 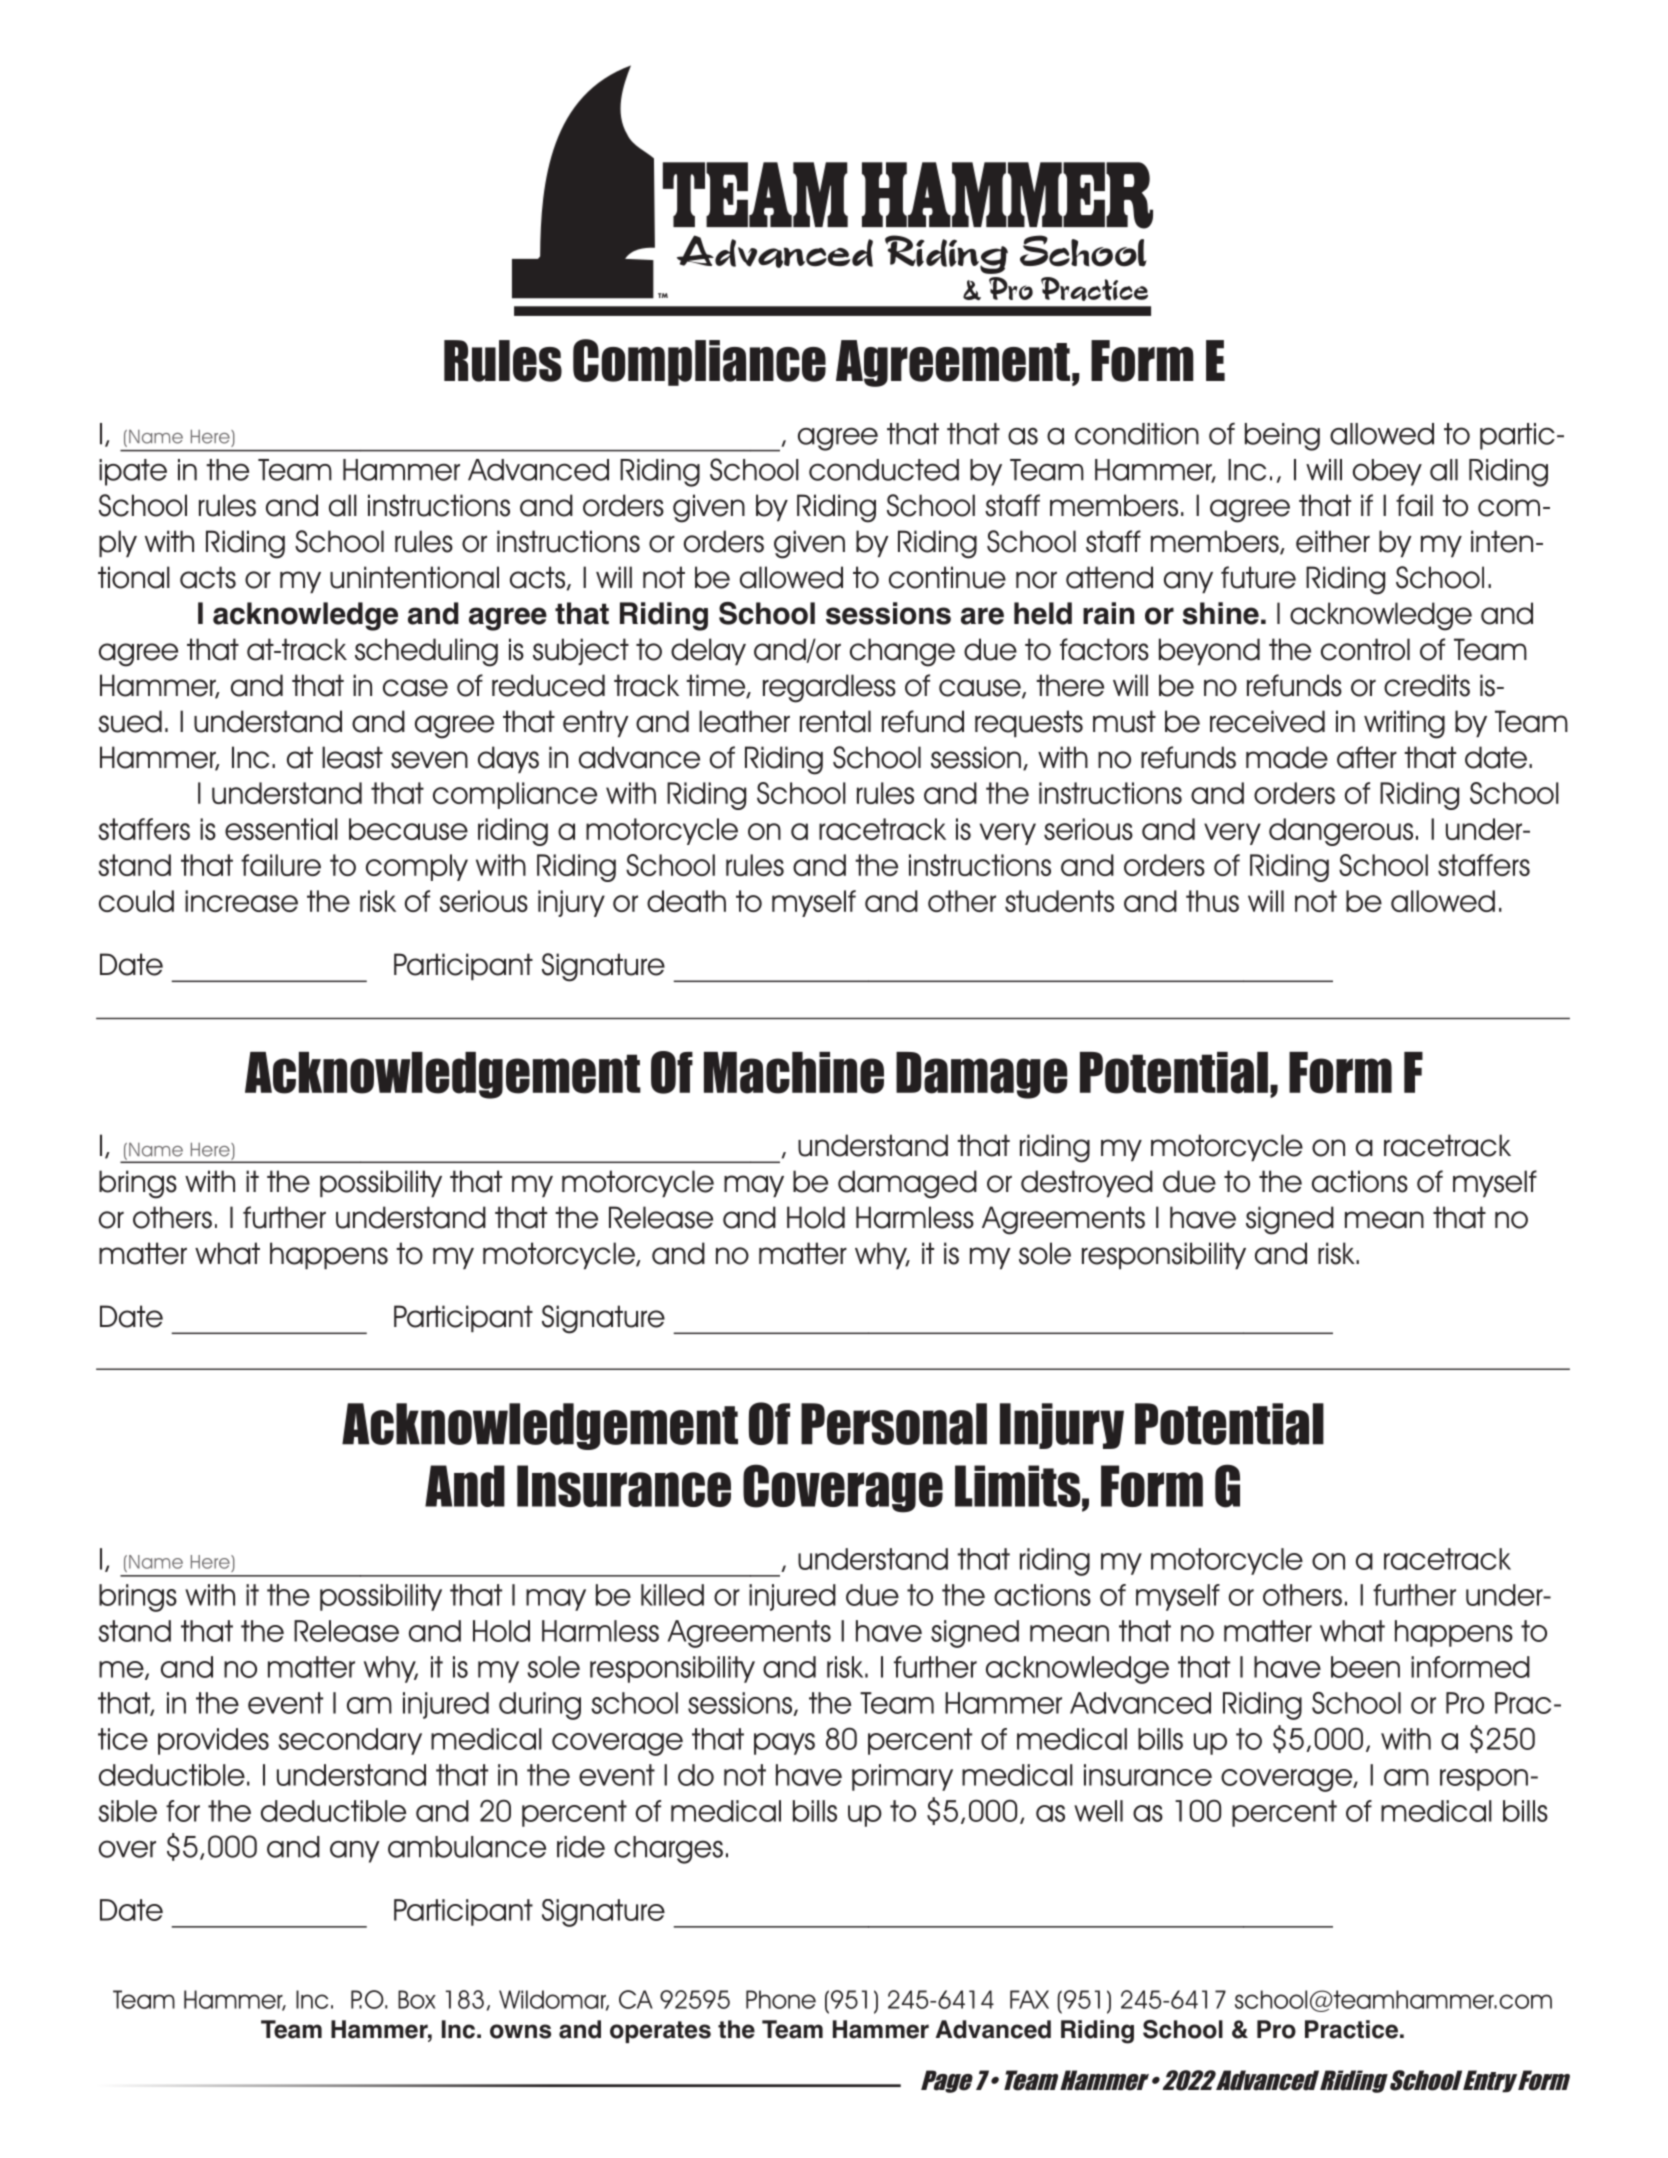 I want to click on increase, so click(x=241, y=901).
